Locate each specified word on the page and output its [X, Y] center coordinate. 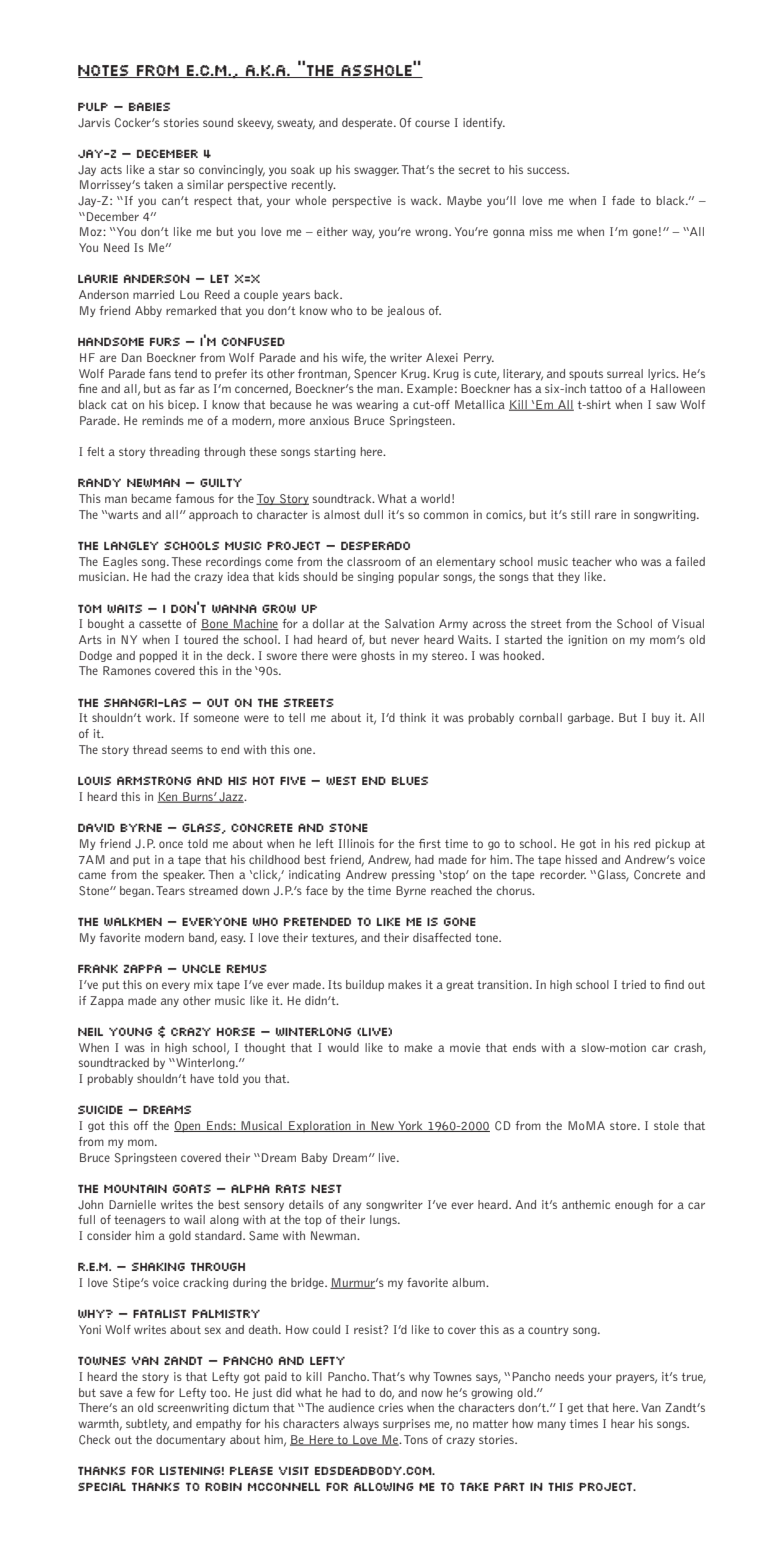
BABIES [149, 107]
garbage [590, 718]
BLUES [410, 781]
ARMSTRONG [154, 781]
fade [623, 200]
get [575, 1409]
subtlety [147, 1425]
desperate [368, 123]
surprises [406, 1424]
